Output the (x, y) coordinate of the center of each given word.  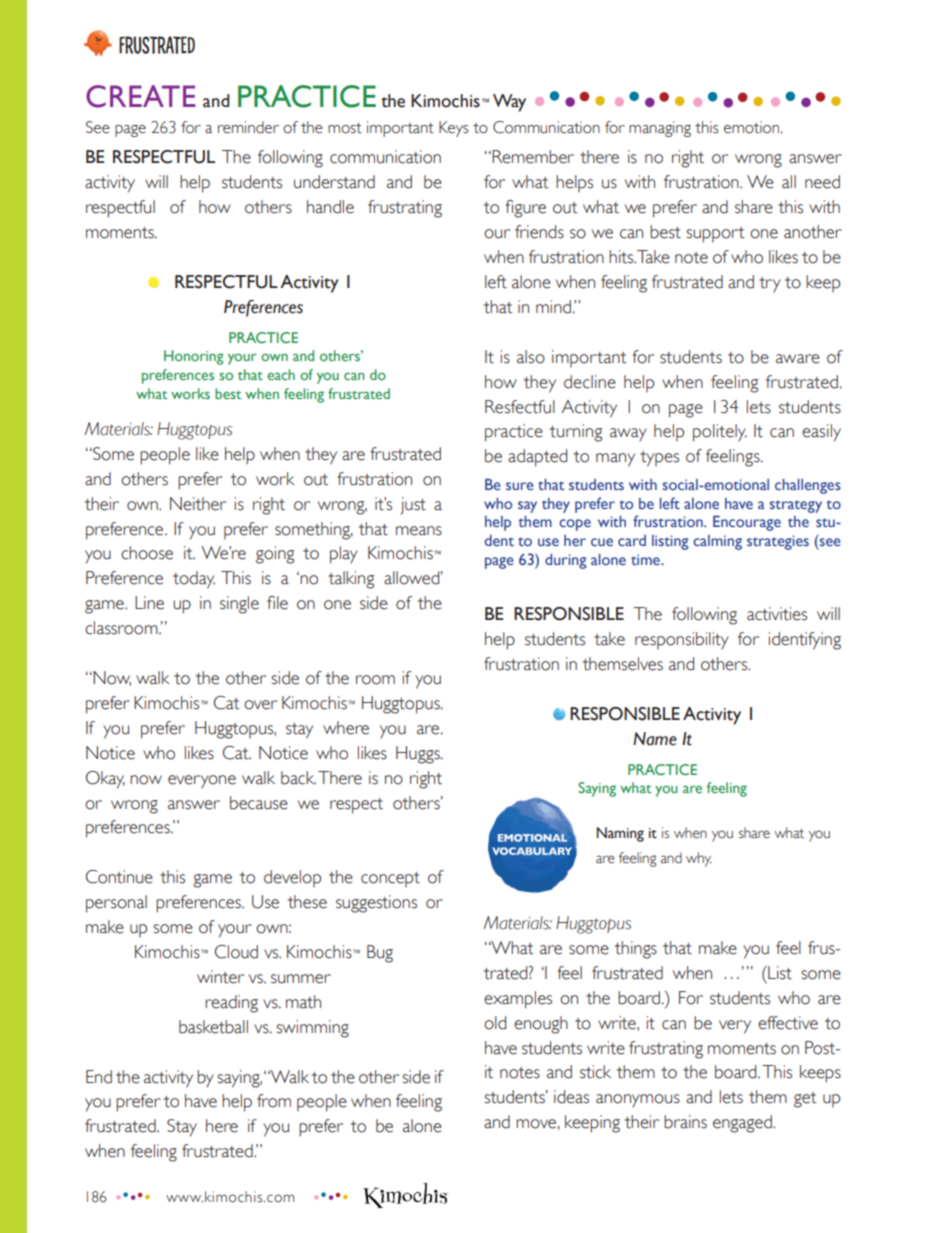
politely (720, 433)
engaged (743, 1124)
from (274, 1101)
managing (660, 129)
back (298, 778)
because (259, 803)
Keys (454, 129)
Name (655, 739)
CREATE (141, 96)
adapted (537, 458)
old (495, 1023)
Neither (198, 504)
